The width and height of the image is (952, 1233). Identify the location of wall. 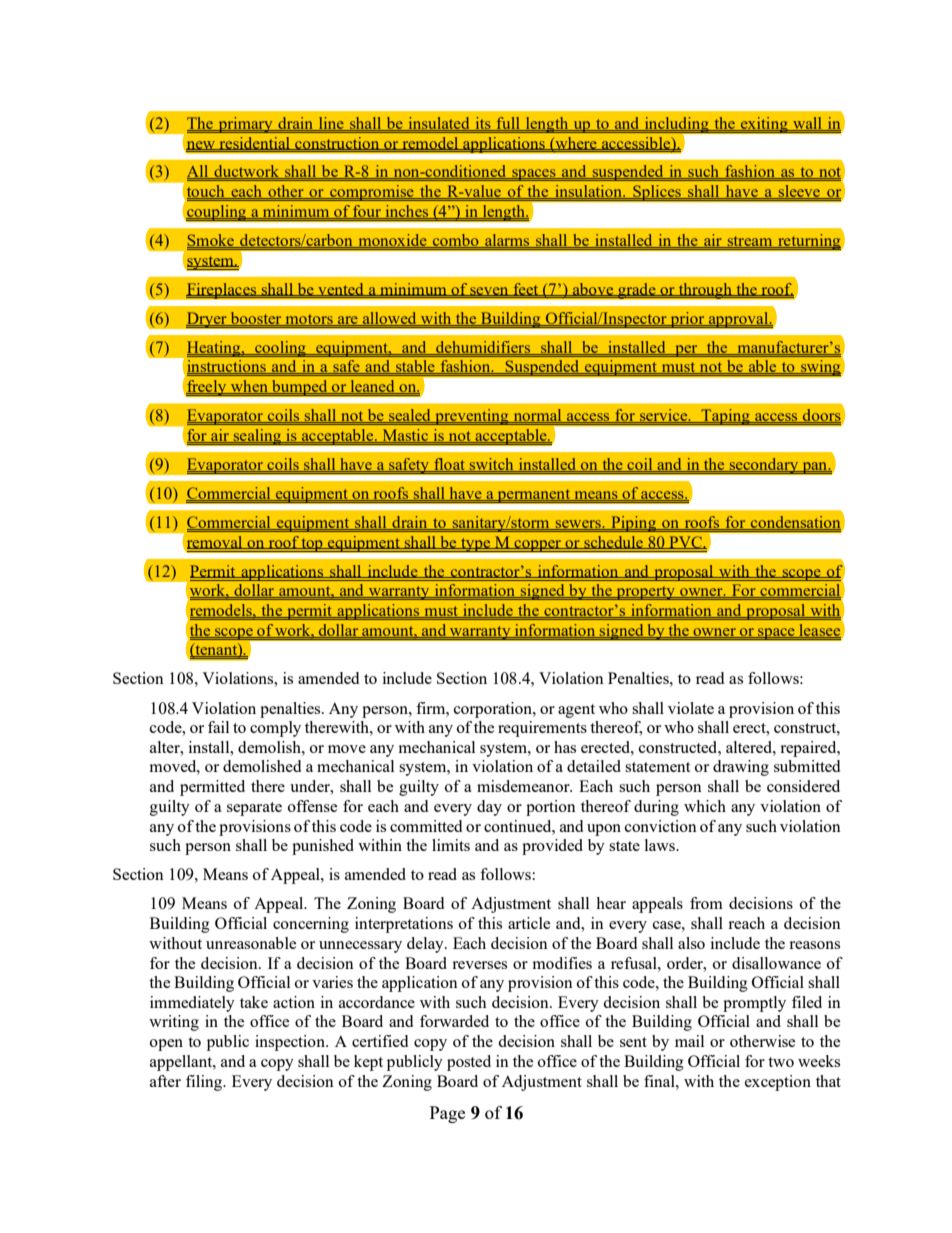
(808, 124).
